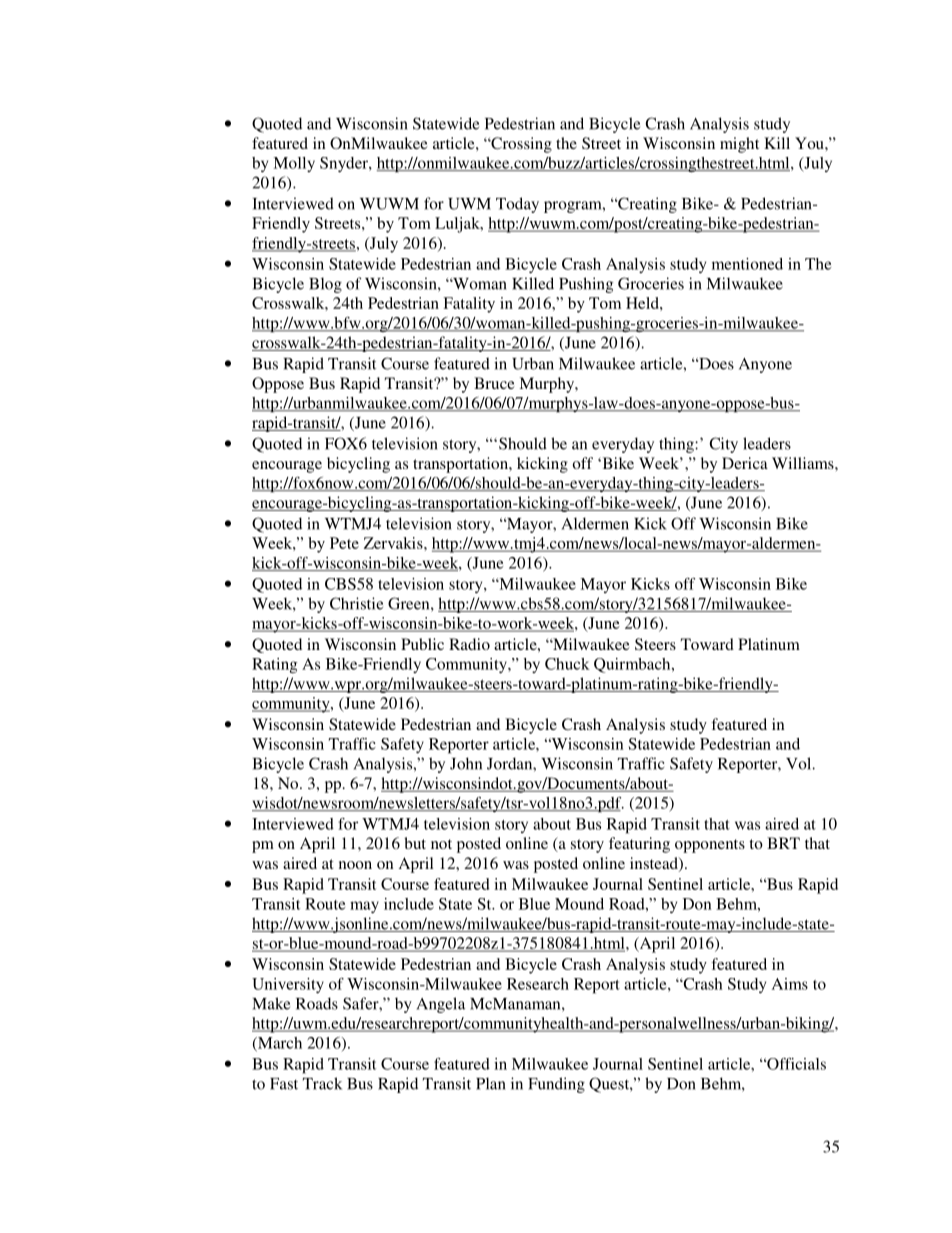 This document has height=1233, width=952. I want to click on opponents, so click(710, 846).
